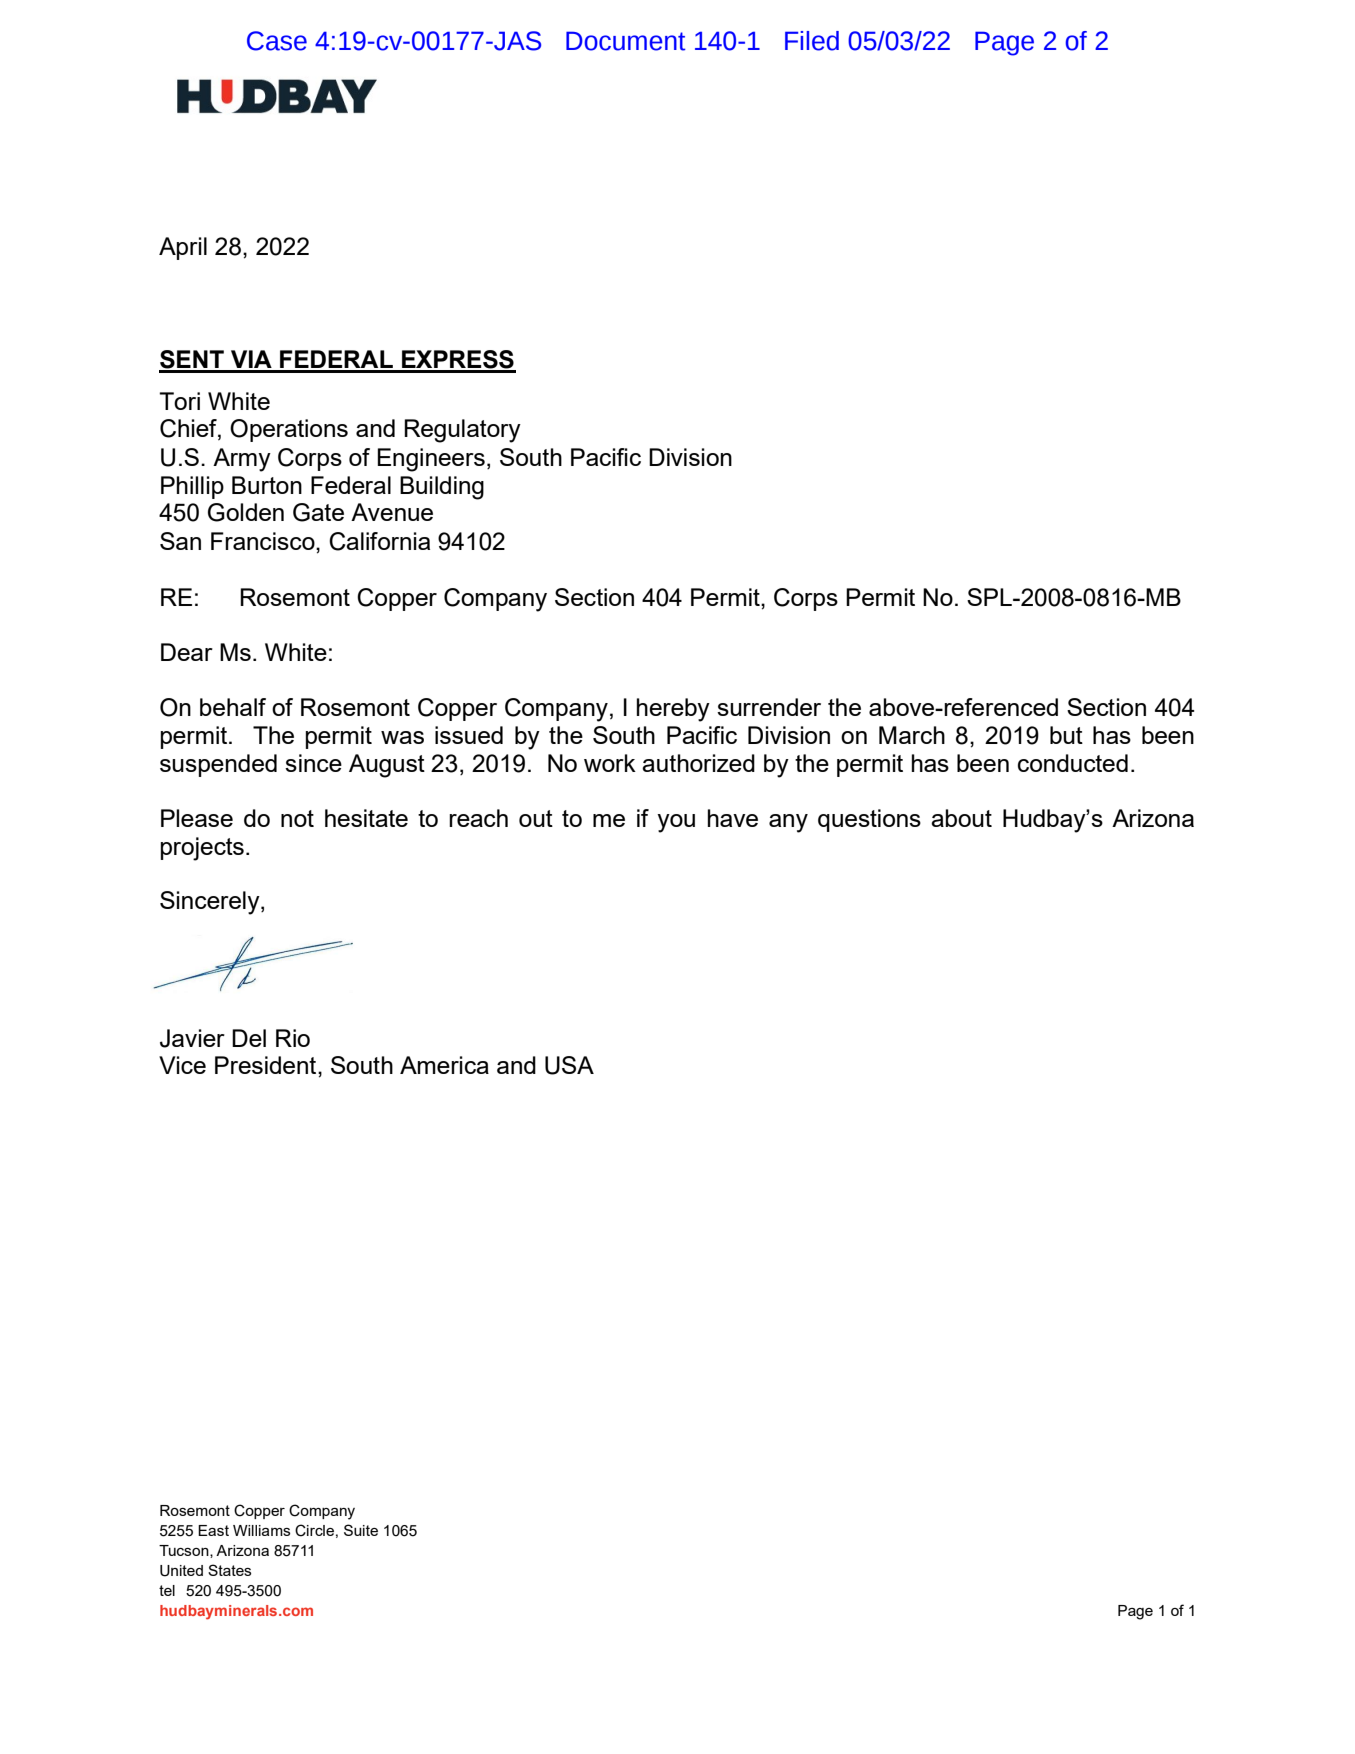  What do you see at coordinates (261, 1530) in the screenshot?
I see `Williams` at bounding box center [261, 1530].
